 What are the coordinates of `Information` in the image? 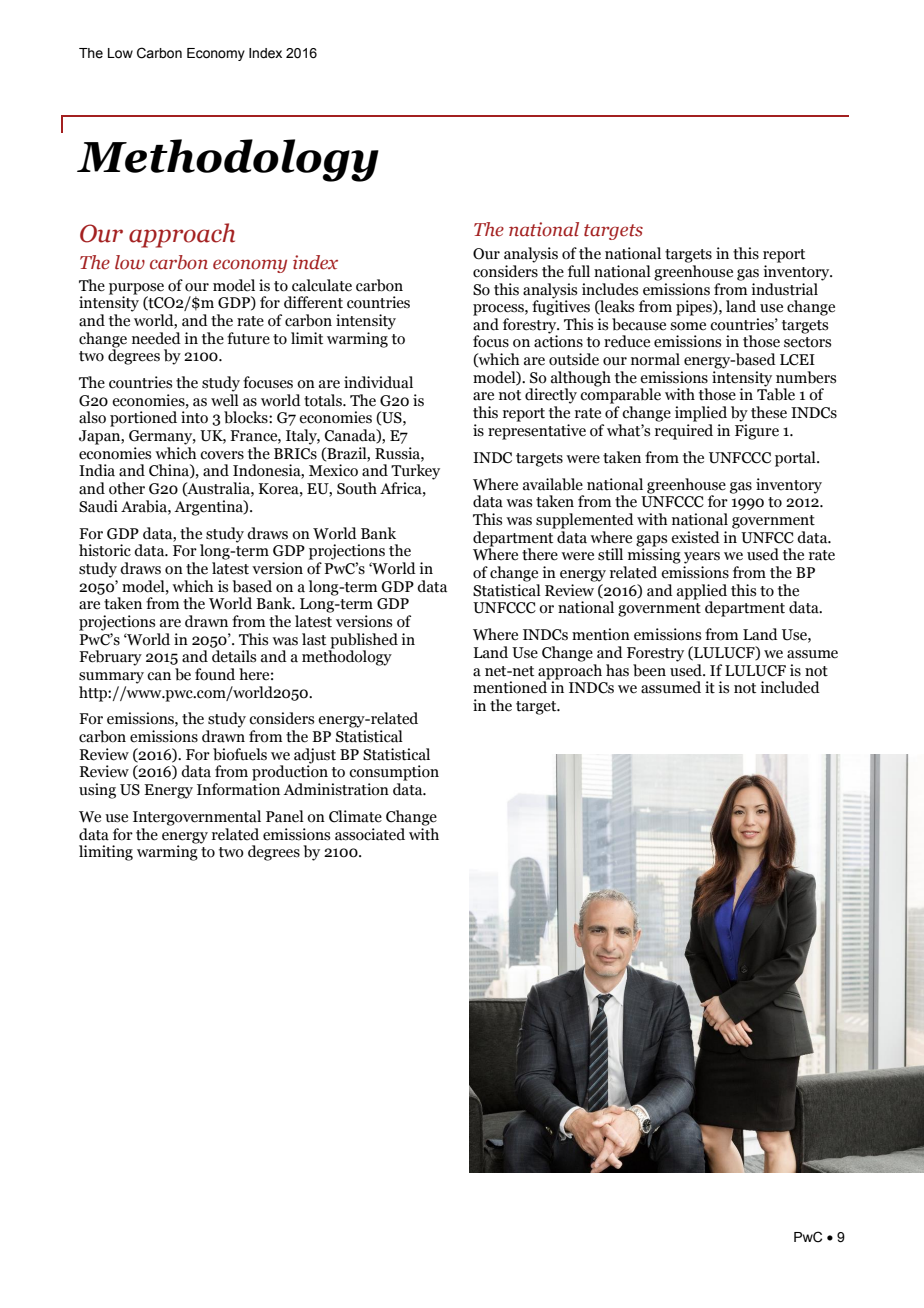 It's located at (238, 789).
